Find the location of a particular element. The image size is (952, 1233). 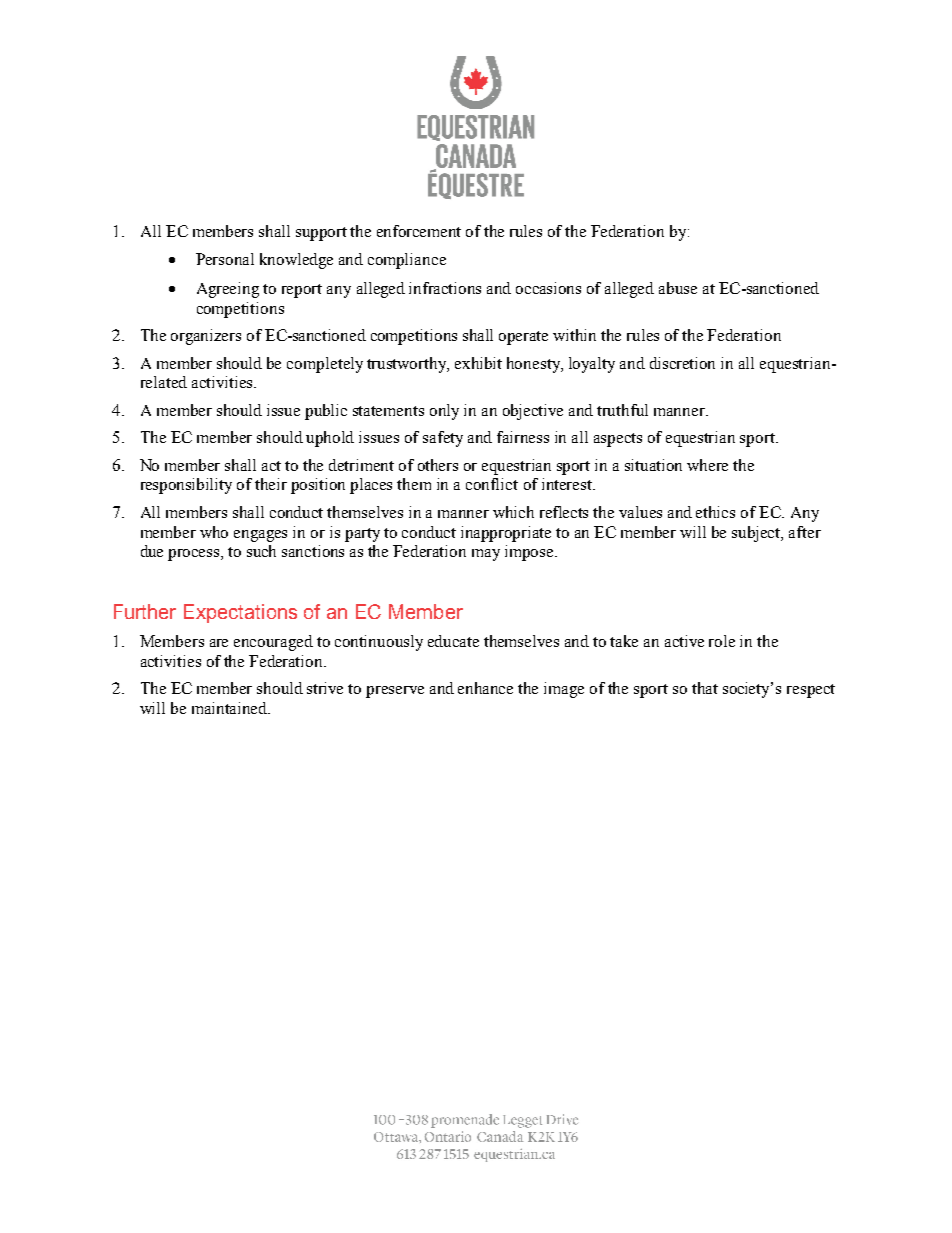

discretion is located at coordinates (682, 363).
